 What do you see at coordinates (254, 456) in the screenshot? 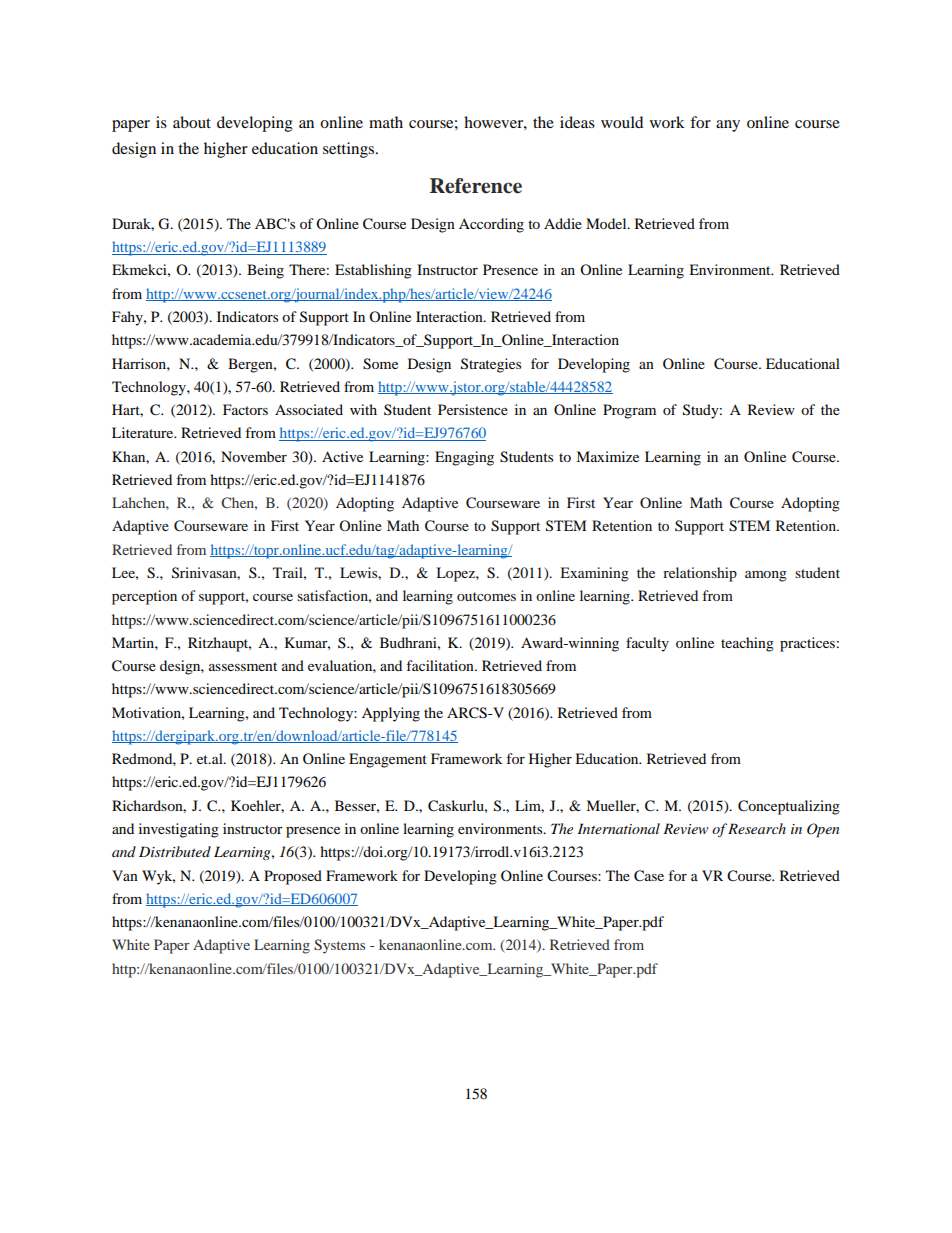
I see `November` at bounding box center [254, 456].
